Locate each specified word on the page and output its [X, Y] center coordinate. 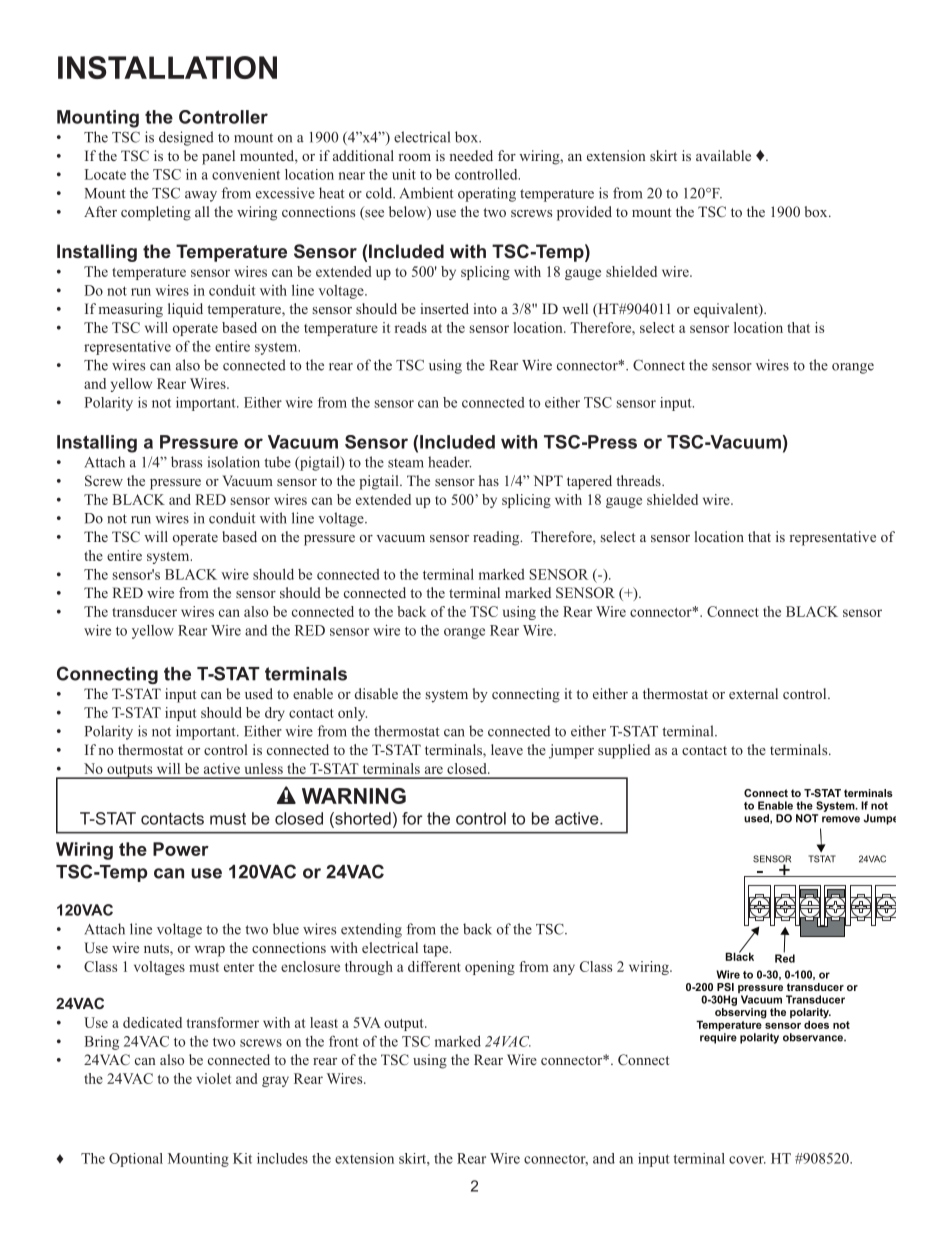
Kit [242, 1158]
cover [747, 1160]
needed [471, 155]
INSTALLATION [167, 67]
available [723, 155]
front [344, 1041]
